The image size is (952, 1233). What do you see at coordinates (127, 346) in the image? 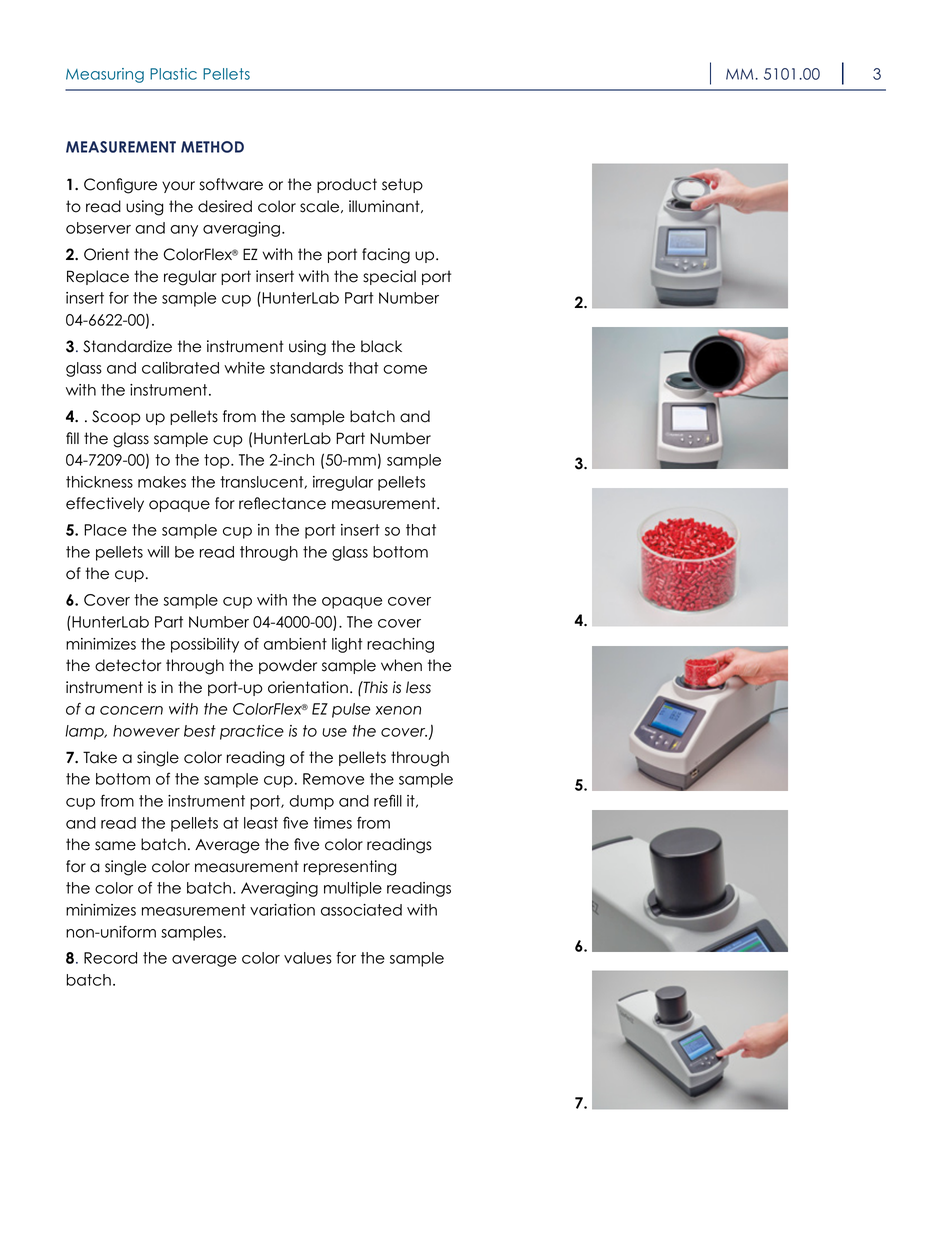
I see `Standardize` at bounding box center [127, 346].
